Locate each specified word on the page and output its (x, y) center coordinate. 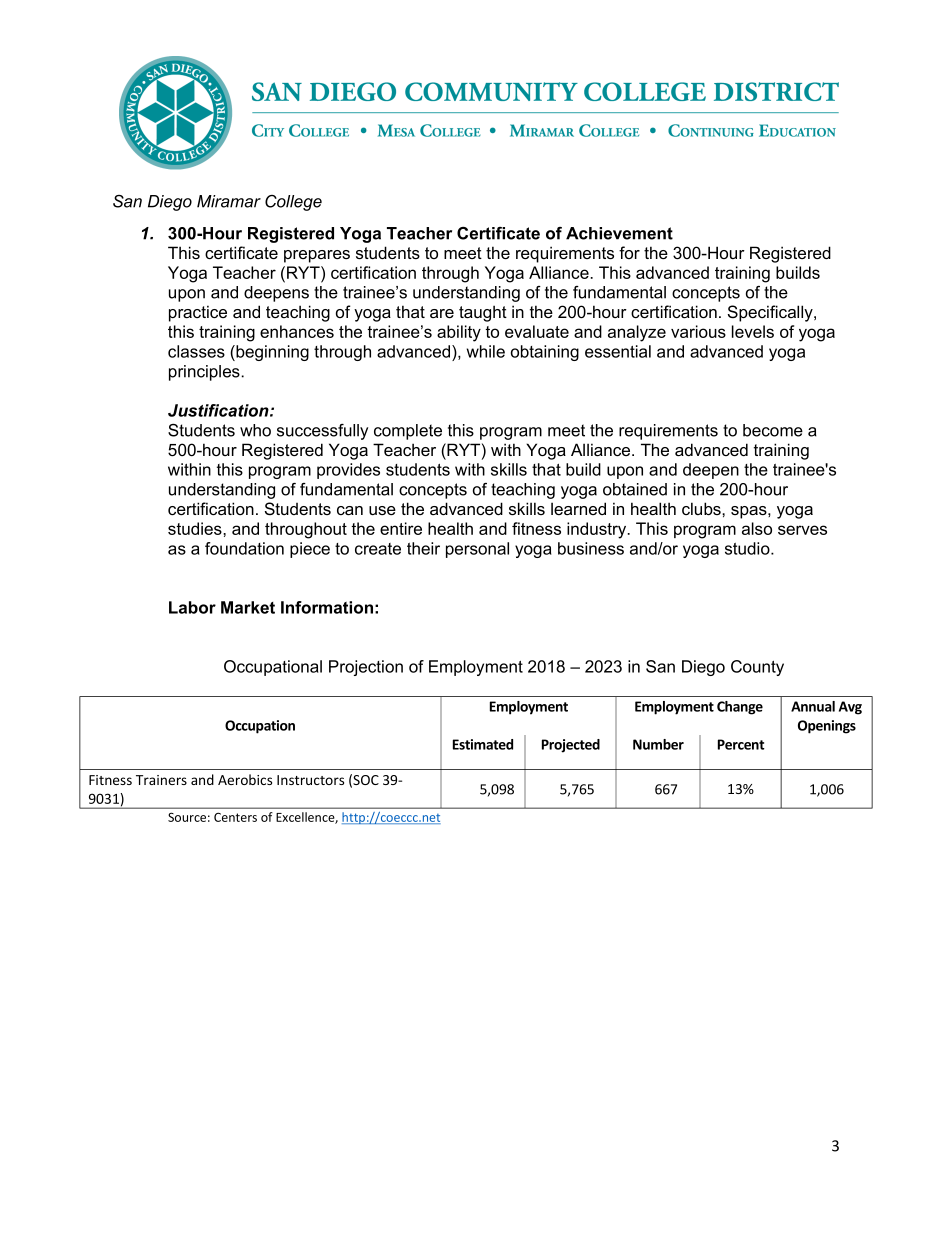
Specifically (771, 313)
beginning (271, 353)
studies (196, 528)
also (757, 528)
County (757, 668)
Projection (366, 668)
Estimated (483, 744)
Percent (741, 744)
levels (753, 331)
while (486, 351)
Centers (235, 817)
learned (578, 508)
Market (248, 607)
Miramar (229, 201)
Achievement (619, 233)
